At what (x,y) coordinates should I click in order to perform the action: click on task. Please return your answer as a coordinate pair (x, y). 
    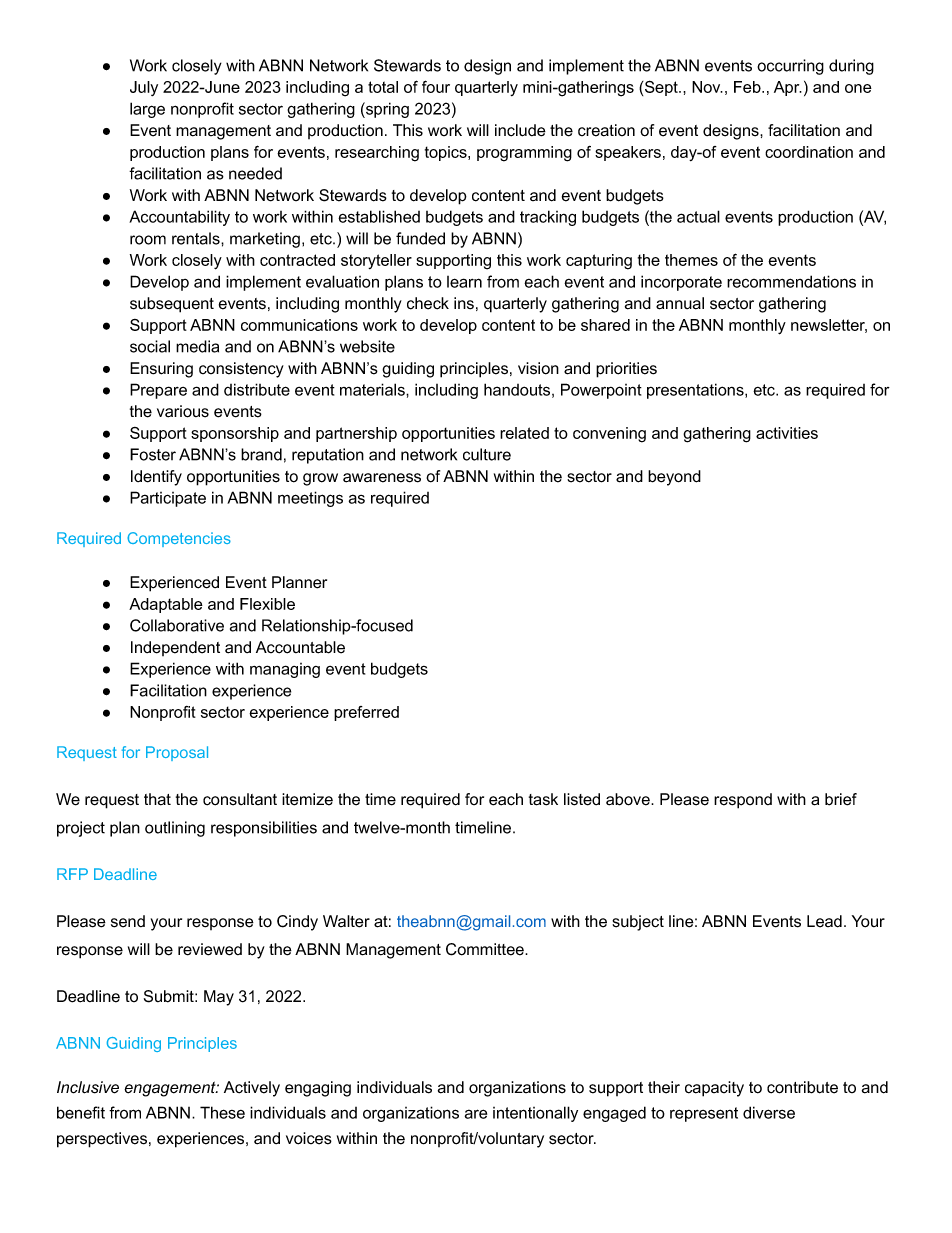
    Looking at the image, I should click on (543, 799).
